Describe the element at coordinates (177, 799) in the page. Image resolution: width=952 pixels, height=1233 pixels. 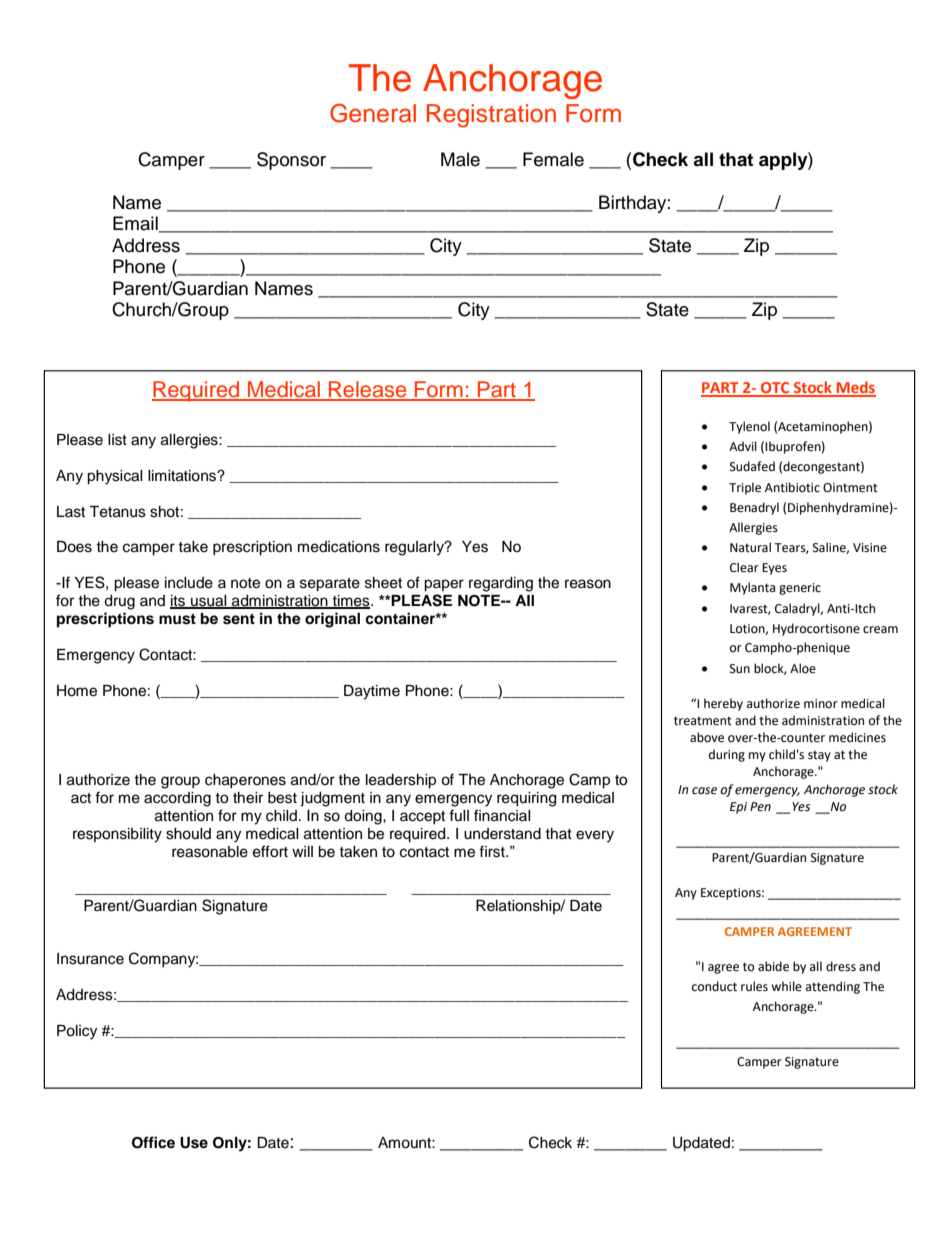
I see `according` at that location.
